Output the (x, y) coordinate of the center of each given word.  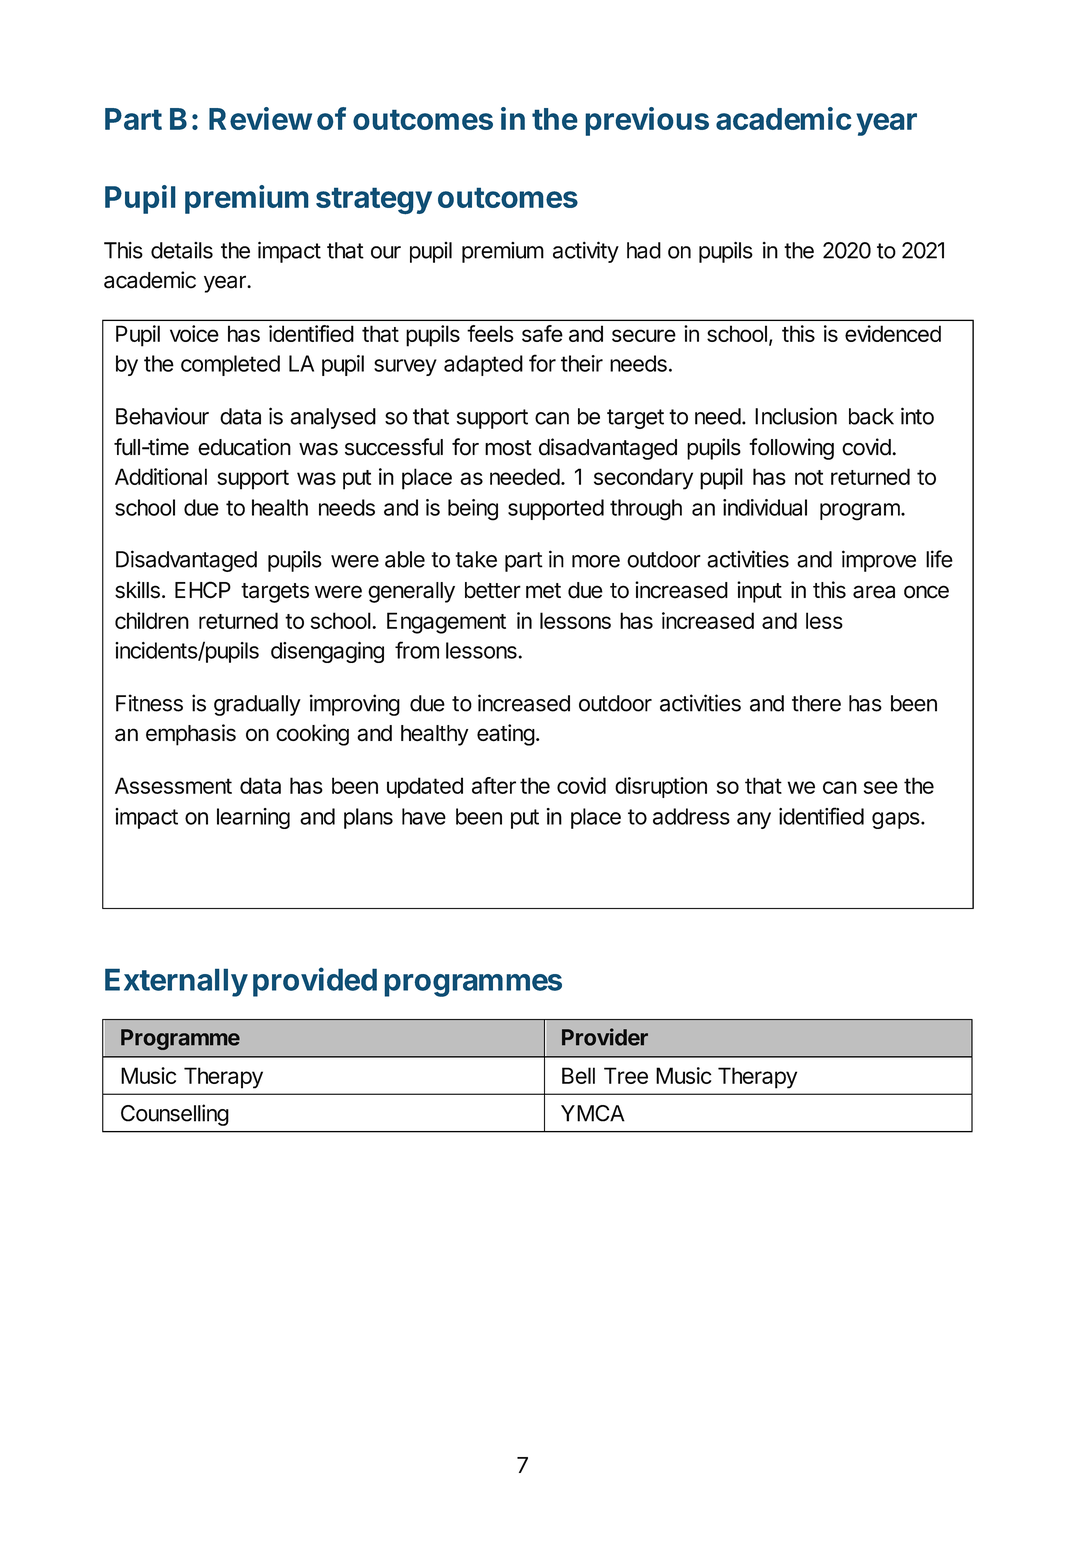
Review (260, 118)
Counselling (175, 1115)
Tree (626, 1075)
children (152, 620)
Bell (578, 1075)
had (644, 250)
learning (253, 818)
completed (230, 365)
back (871, 416)
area (874, 592)
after (494, 785)
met (543, 591)
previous (647, 121)
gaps (896, 820)
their (582, 363)
